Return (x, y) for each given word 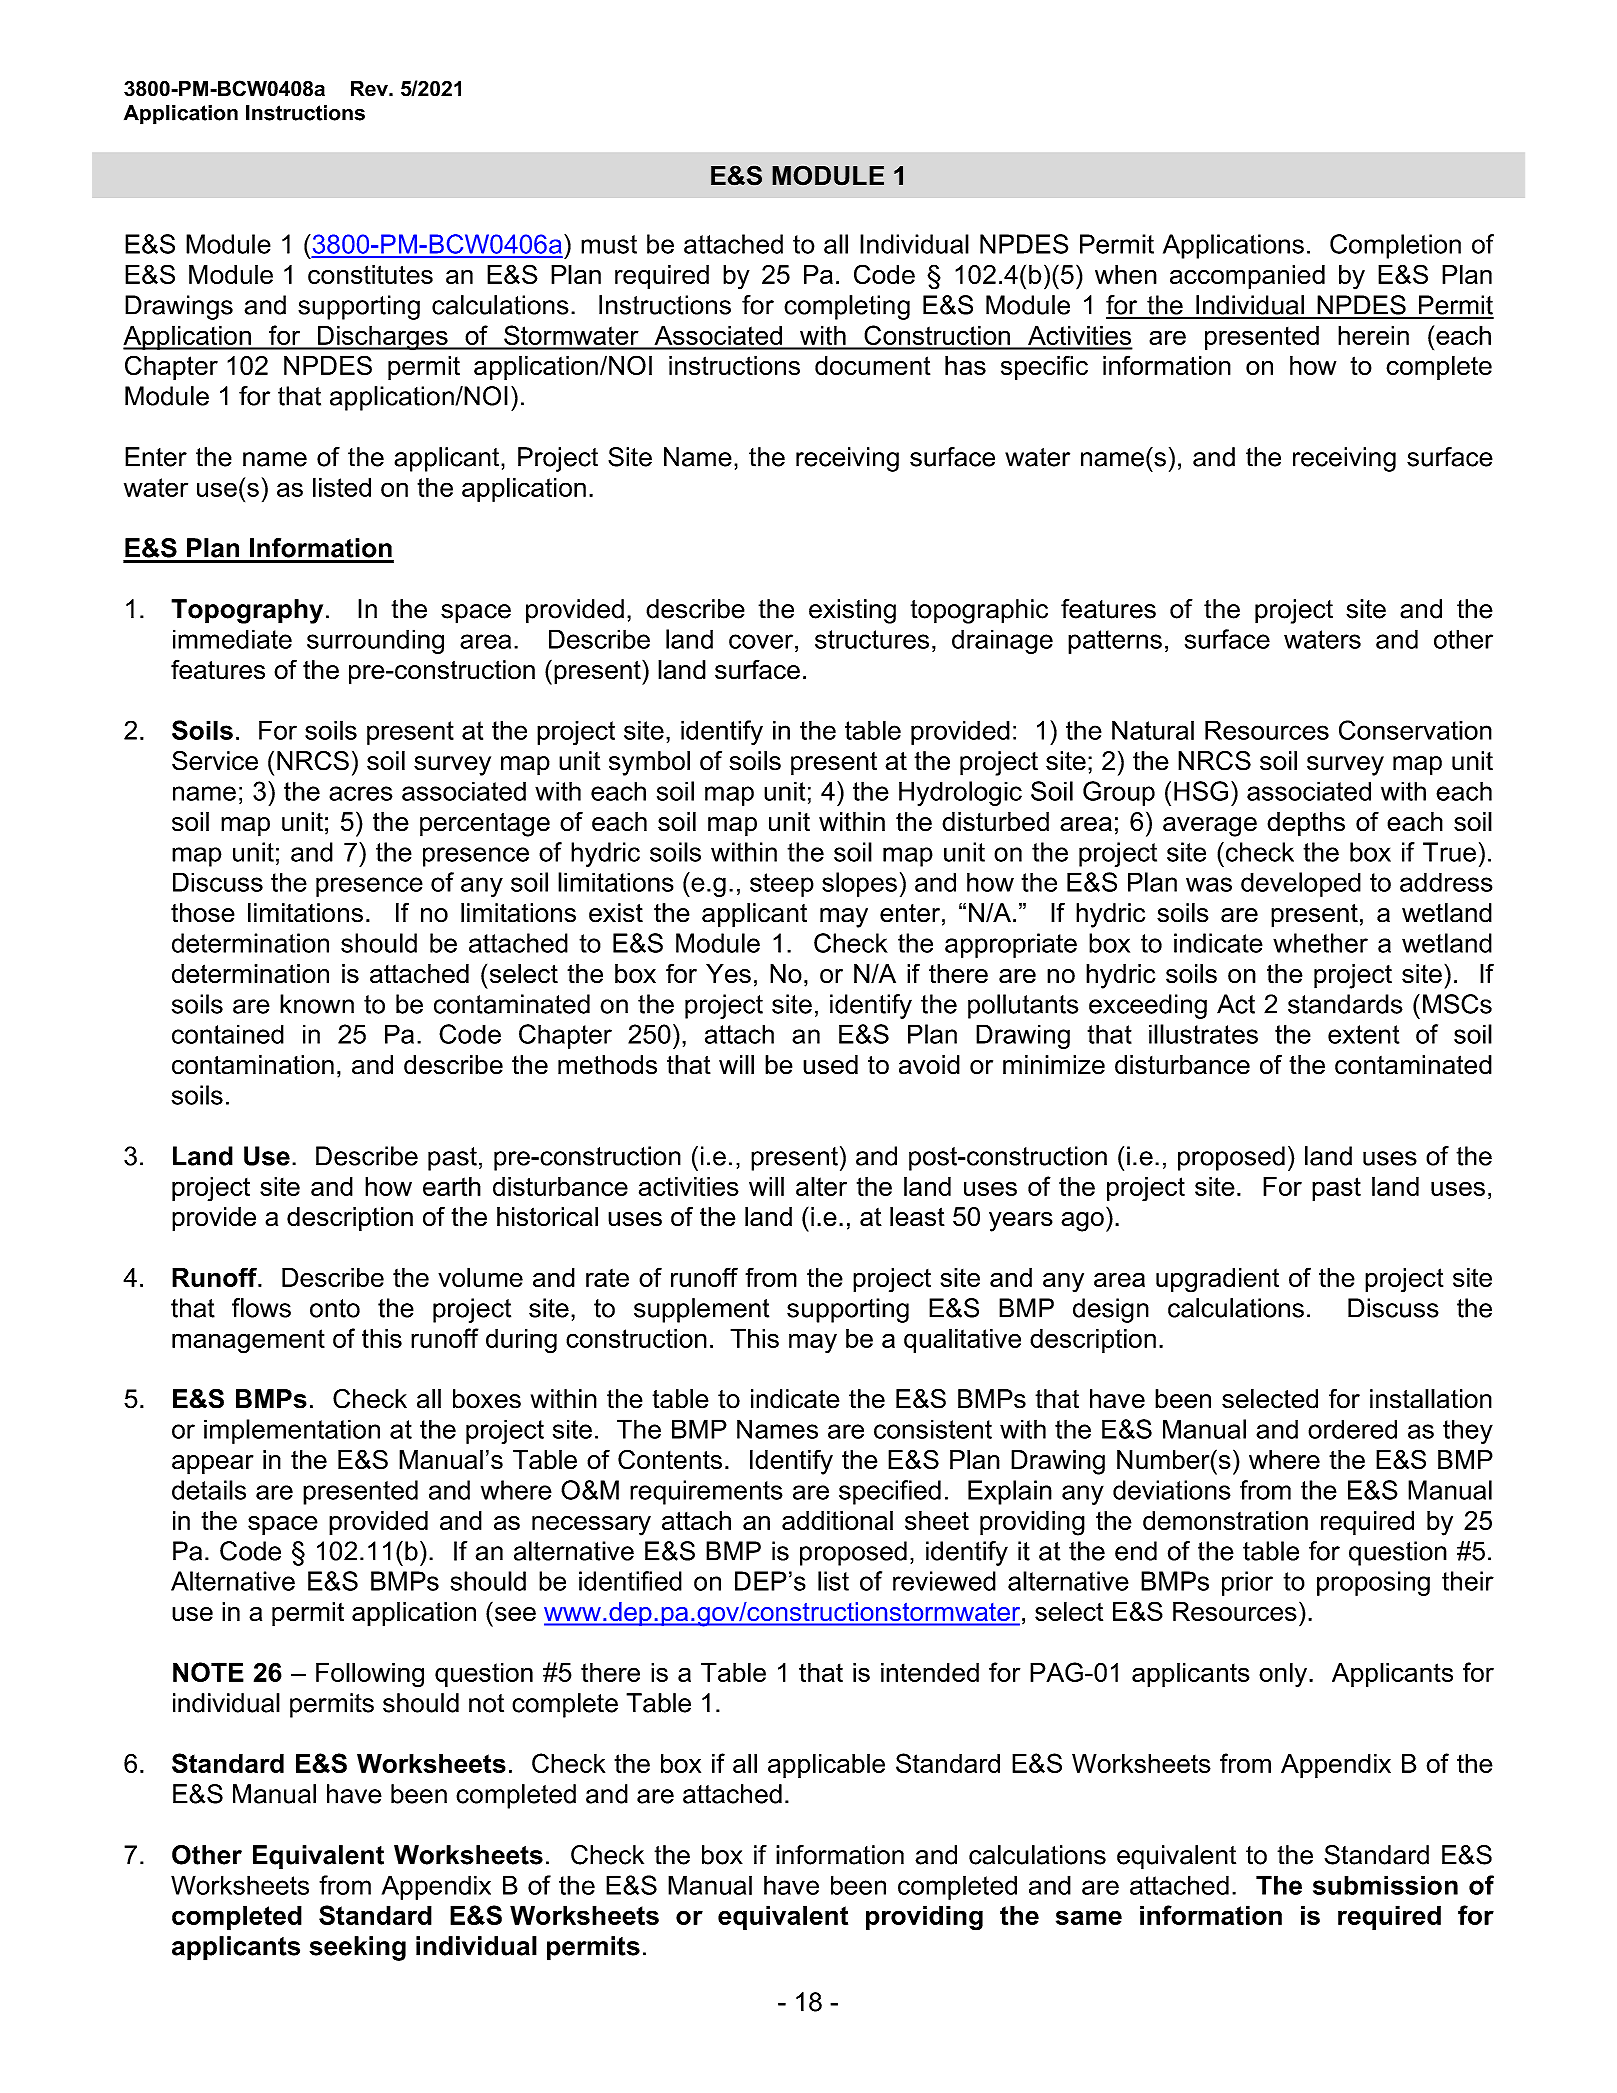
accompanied (1247, 277)
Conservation (1415, 730)
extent (1364, 1034)
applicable (826, 1765)
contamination (253, 1065)
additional (837, 1521)
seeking (358, 1948)
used (830, 1065)
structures (872, 639)
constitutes (370, 274)
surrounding (375, 641)
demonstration (1225, 1521)
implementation (292, 1431)
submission (1385, 1885)
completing (847, 307)
